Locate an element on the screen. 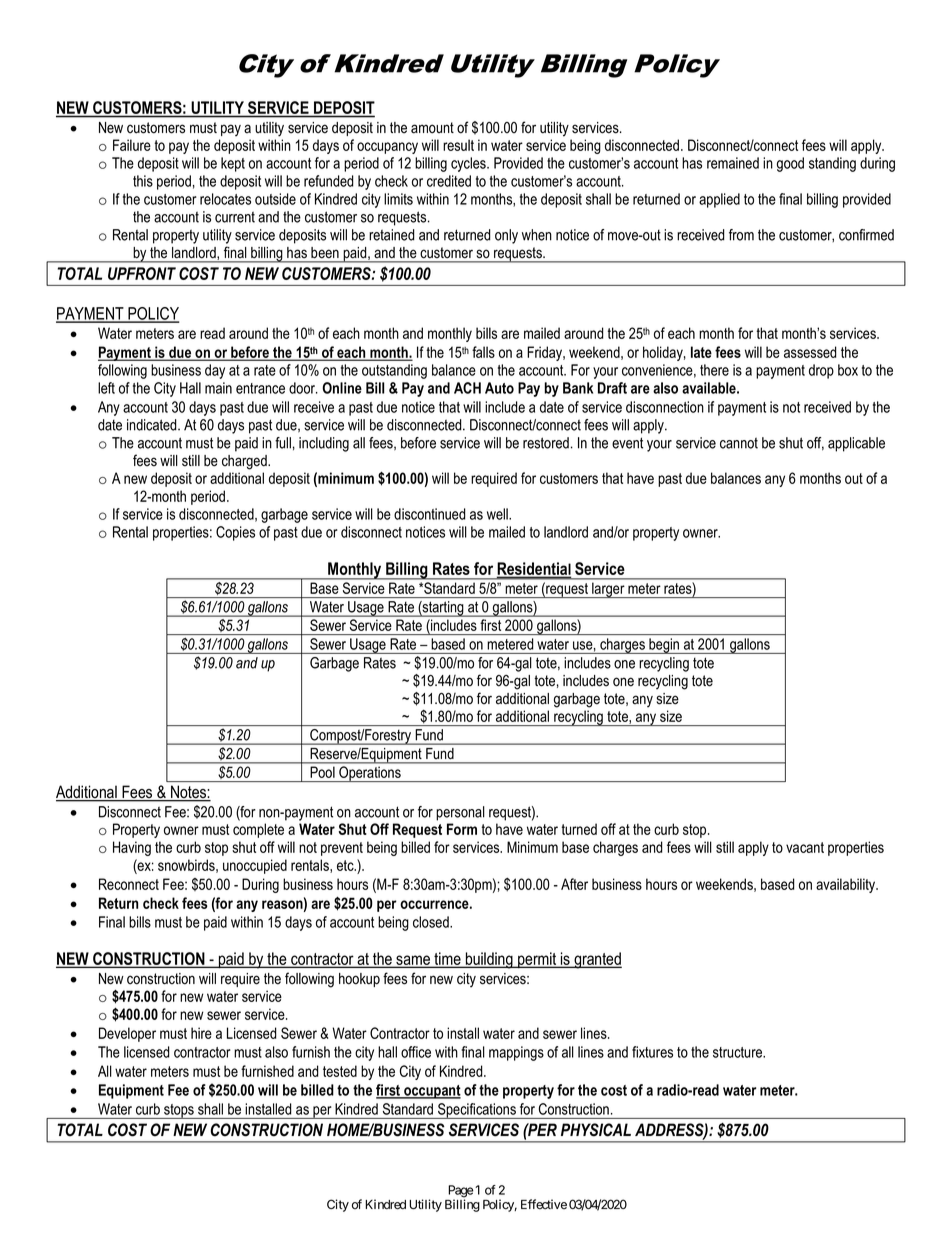 The image size is (952, 1233). Form is located at coordinates (462, 829).
